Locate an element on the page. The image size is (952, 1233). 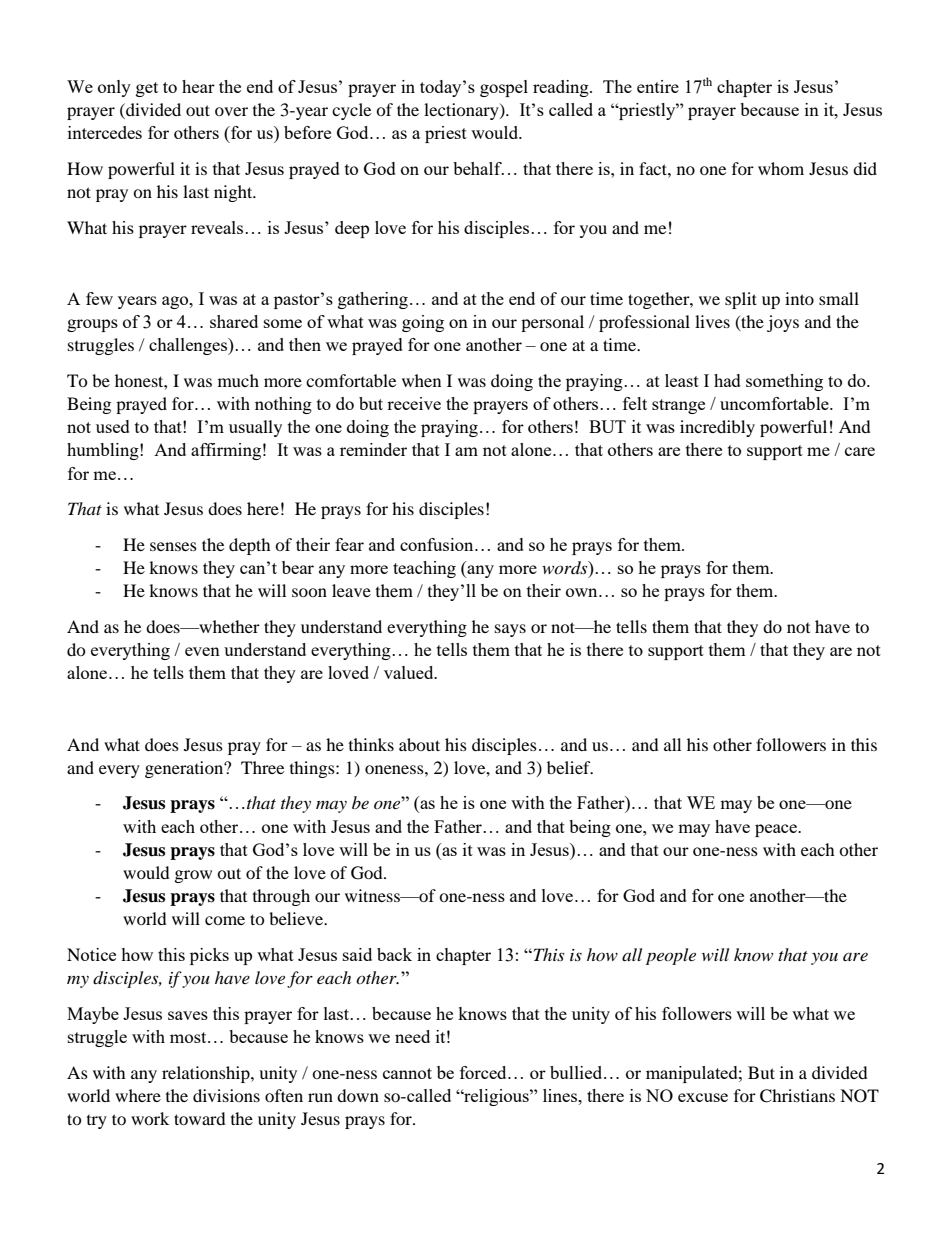
care is located at coordinates (860, 451).
